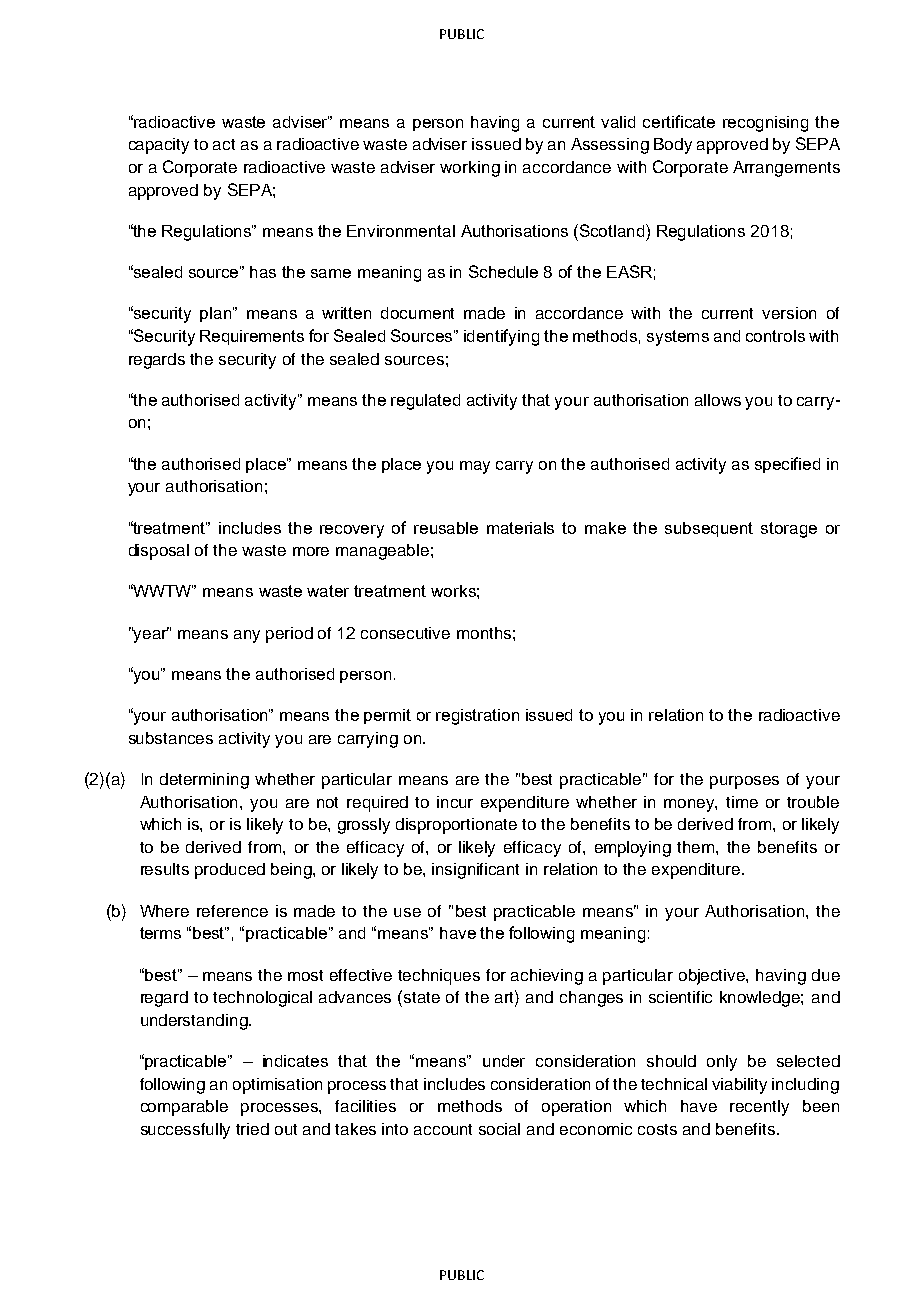 This document has width=924, height=1308. What do you see at coordinates (252, 1129) in the document?
I see `tried` at bounding box center [252, 1129].
